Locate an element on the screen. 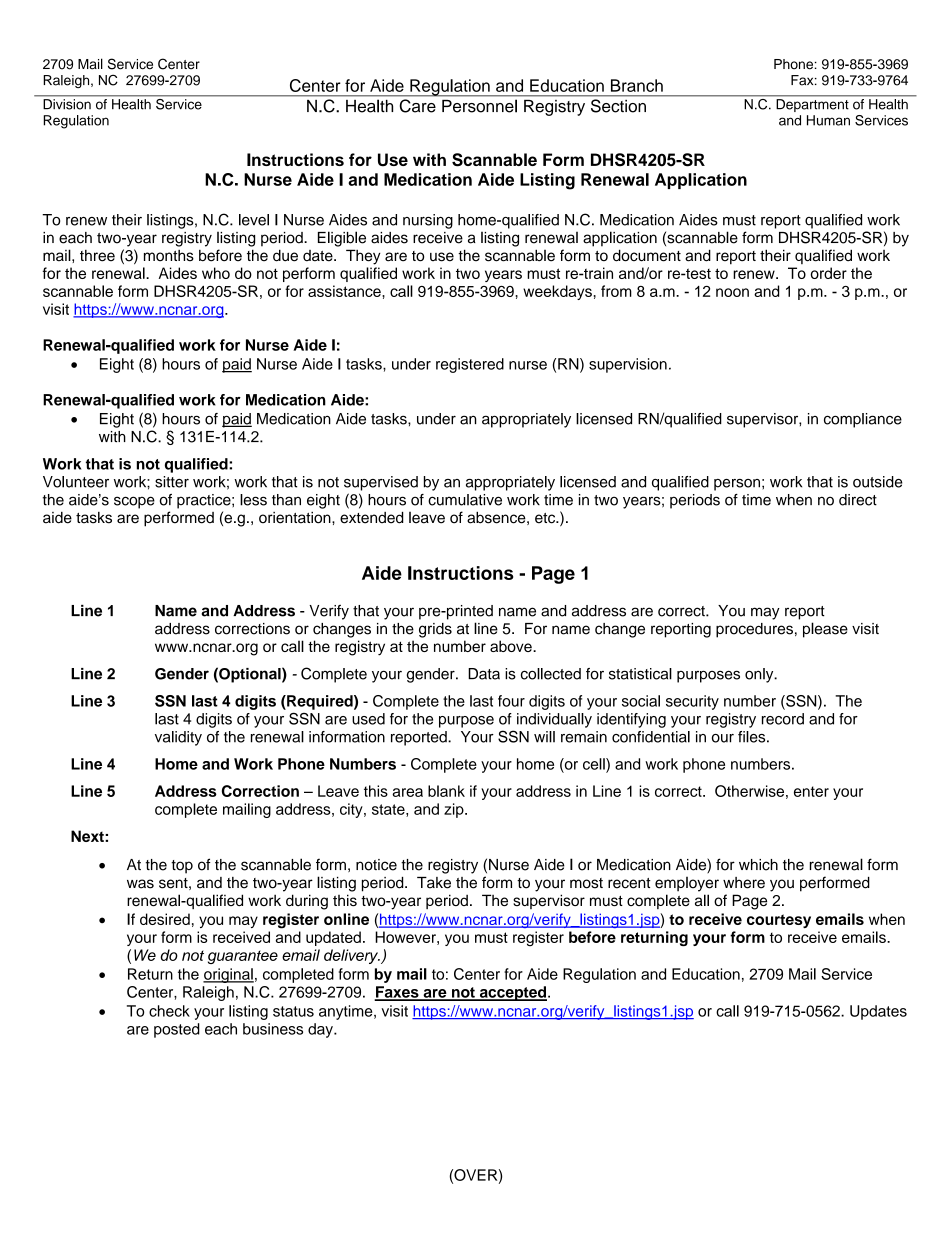  Human is located at coordinates (828, 120).
